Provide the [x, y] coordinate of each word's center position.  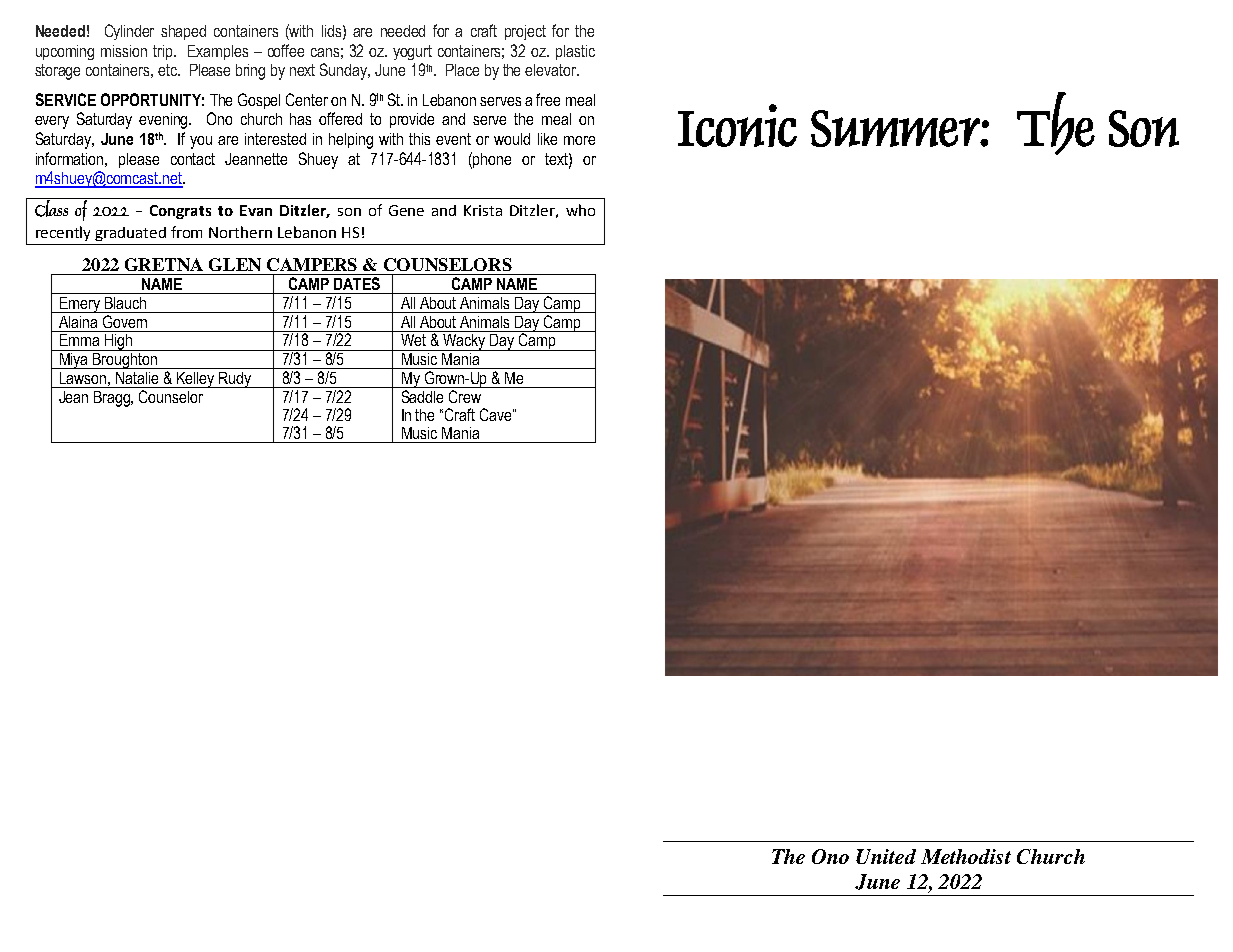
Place [462, 70]
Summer [896, 128]
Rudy [235, 380]
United [886, 856]
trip [164, 52]
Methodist [966, 856]
